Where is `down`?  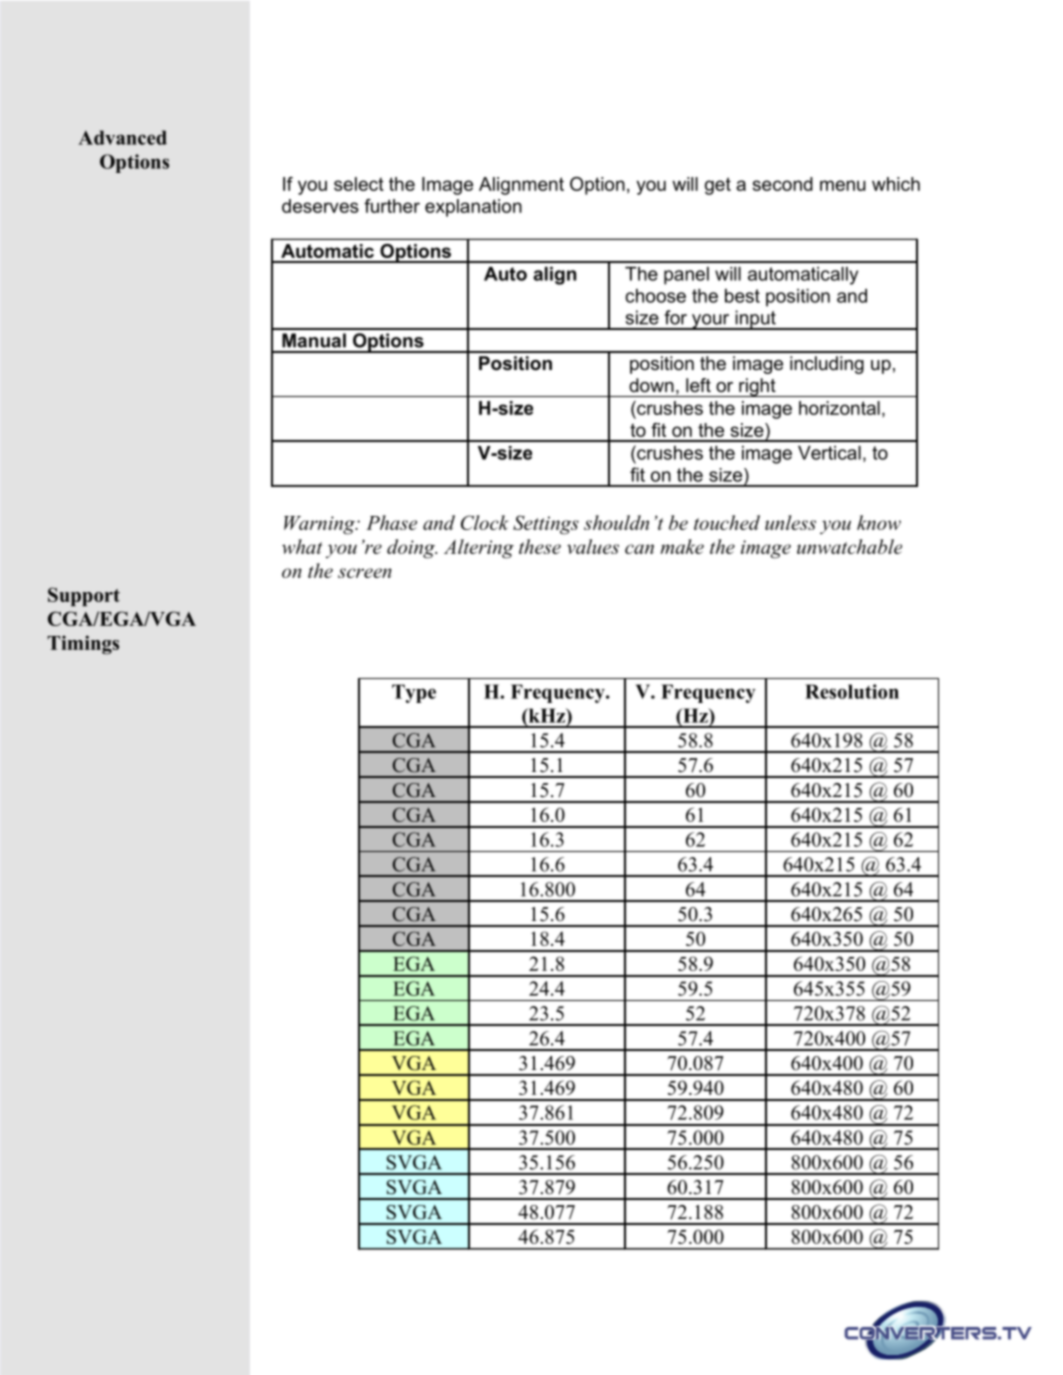
down is located at coordinates (651, 385).
